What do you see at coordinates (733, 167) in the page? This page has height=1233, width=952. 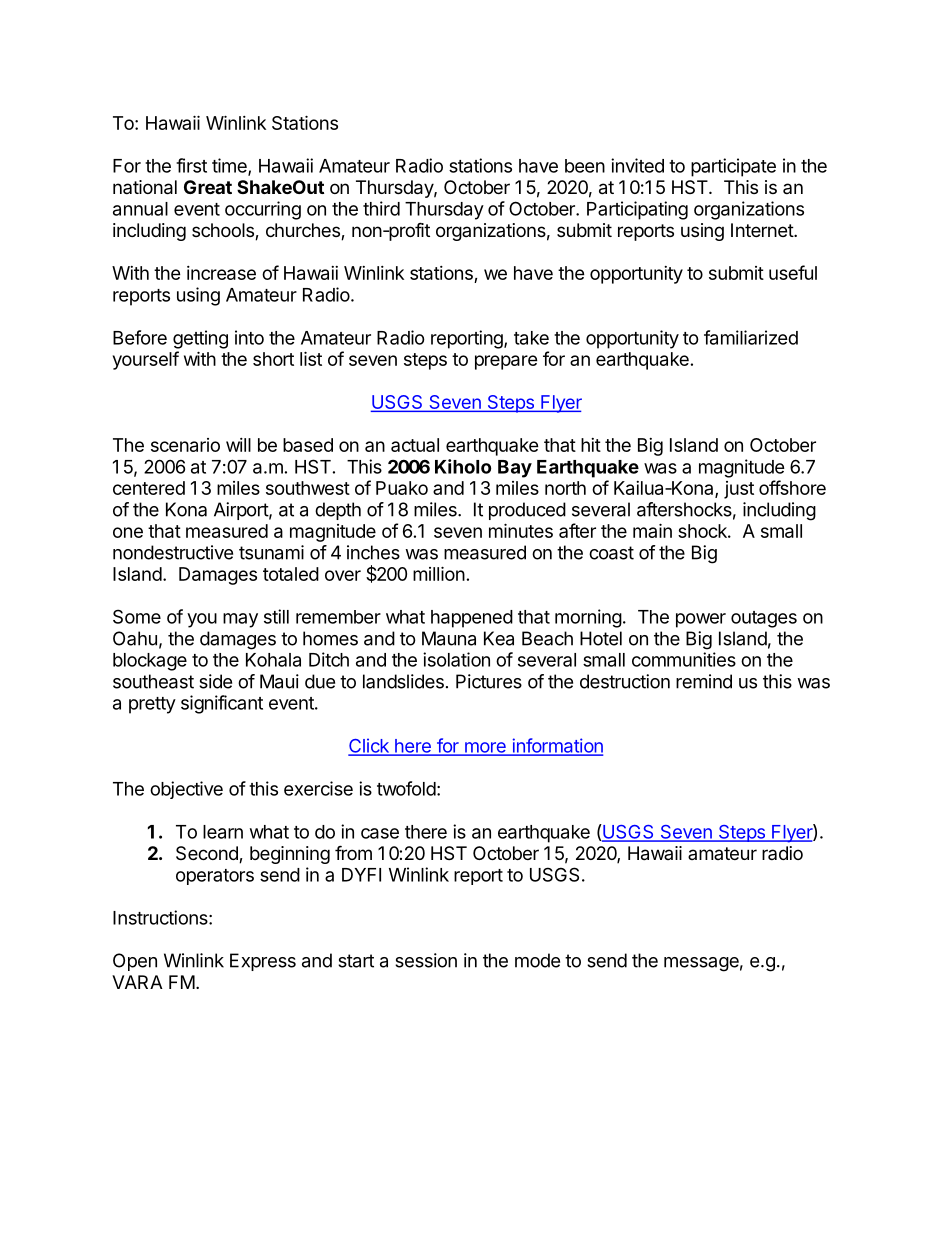 I see `participate` at bounding box center [733, 167].
